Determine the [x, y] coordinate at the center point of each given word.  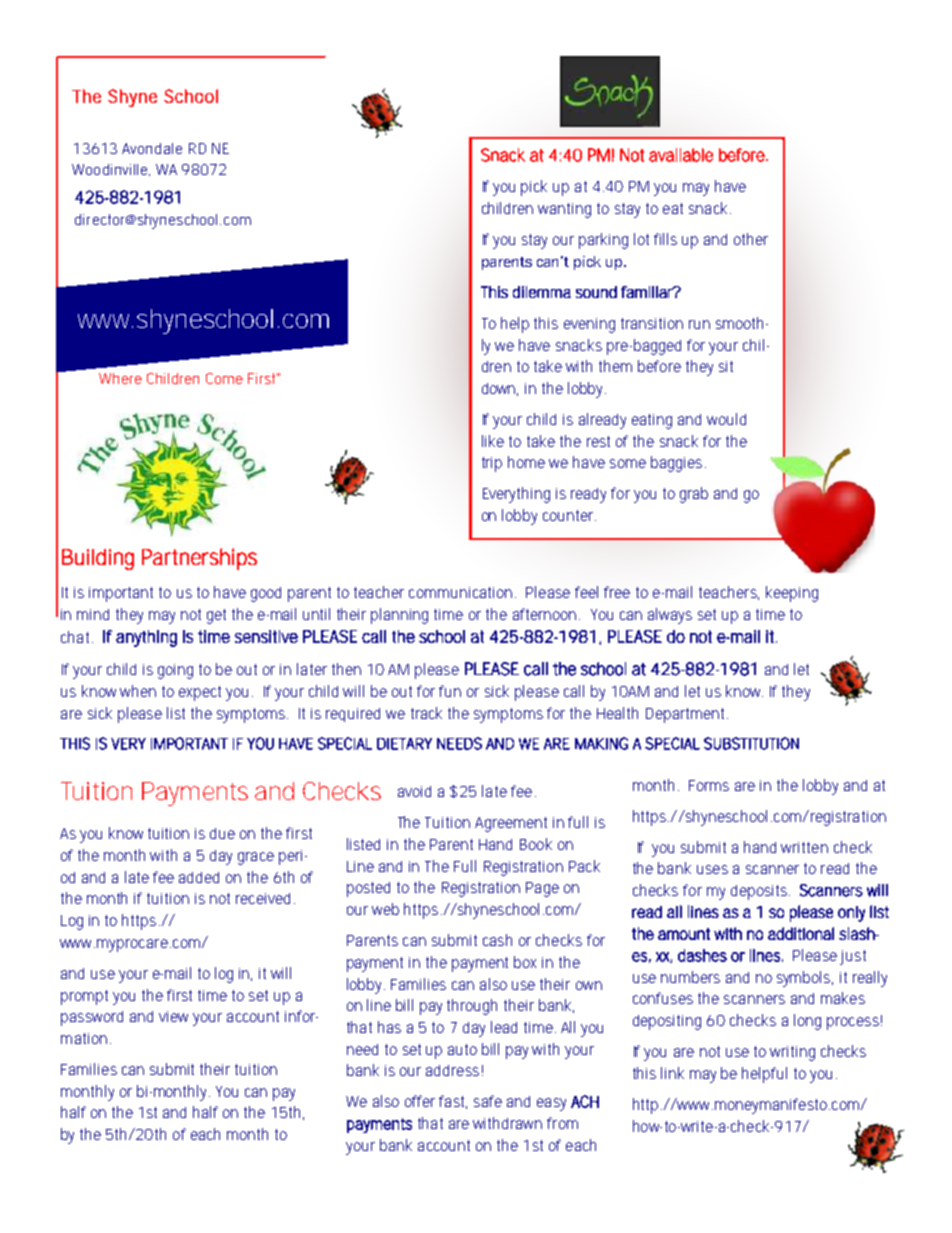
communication [460, 592]
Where [120, 378]
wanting [564, 210]
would [726, 419]
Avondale [152, 148]
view [173, 1016]
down [498, 388]
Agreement [511, 824]
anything [146, 638]
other [751, 239]
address [452, 1070]
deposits [759, 892]
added [199, 877]
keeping [792, 594]
